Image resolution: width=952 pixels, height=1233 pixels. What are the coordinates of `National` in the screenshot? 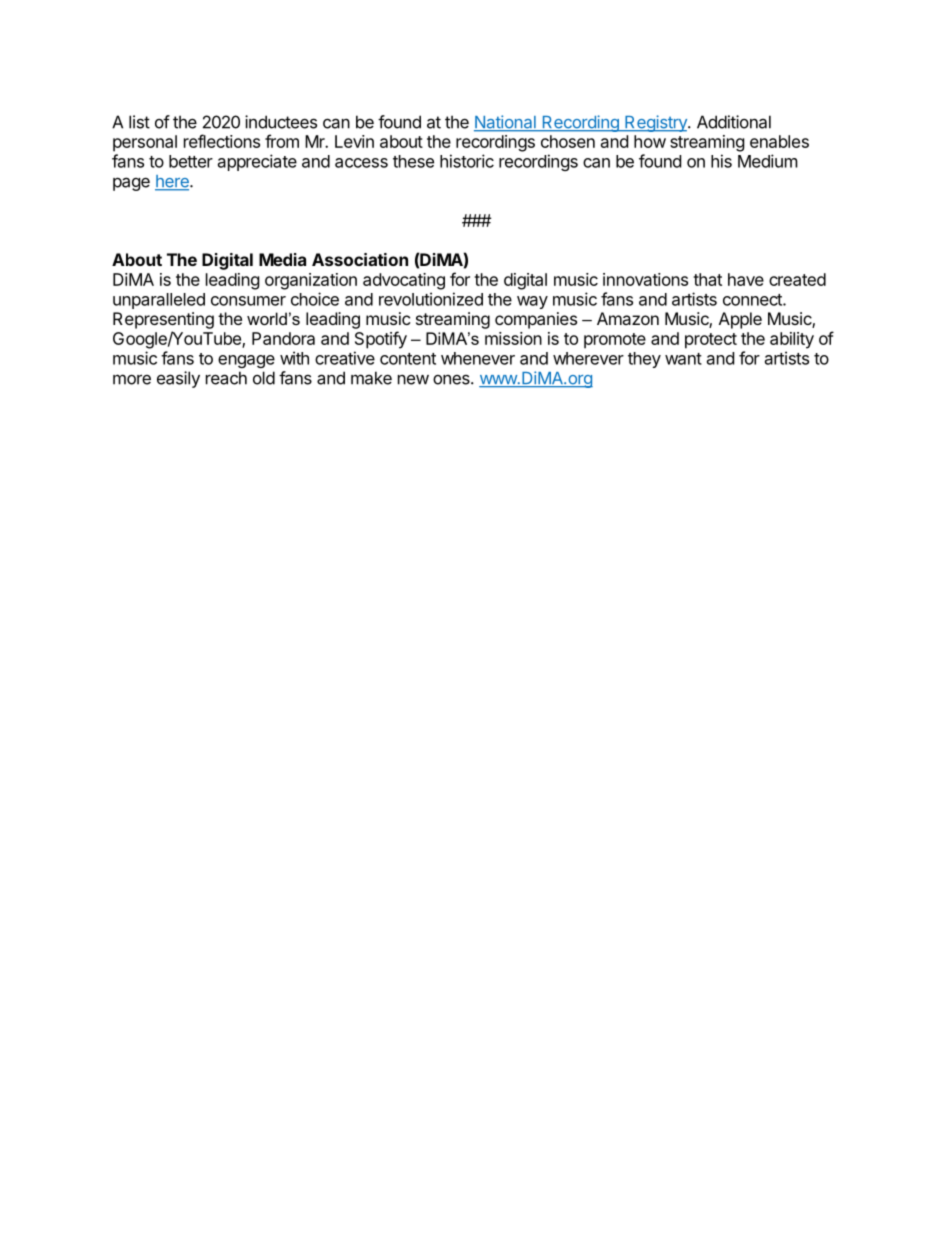 It's located at (506, 123).
